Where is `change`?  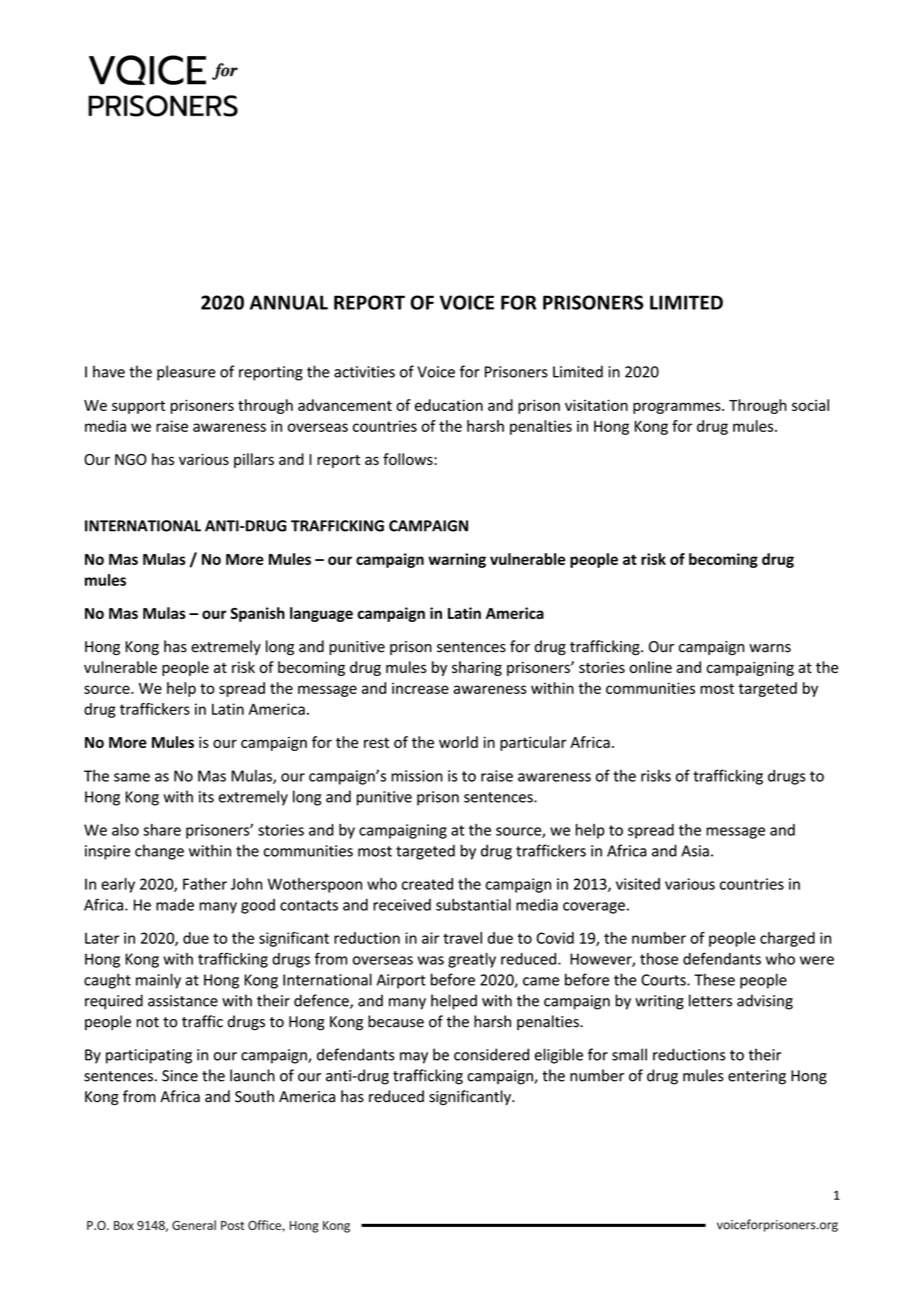 change is located at coordinates (159, 852).
